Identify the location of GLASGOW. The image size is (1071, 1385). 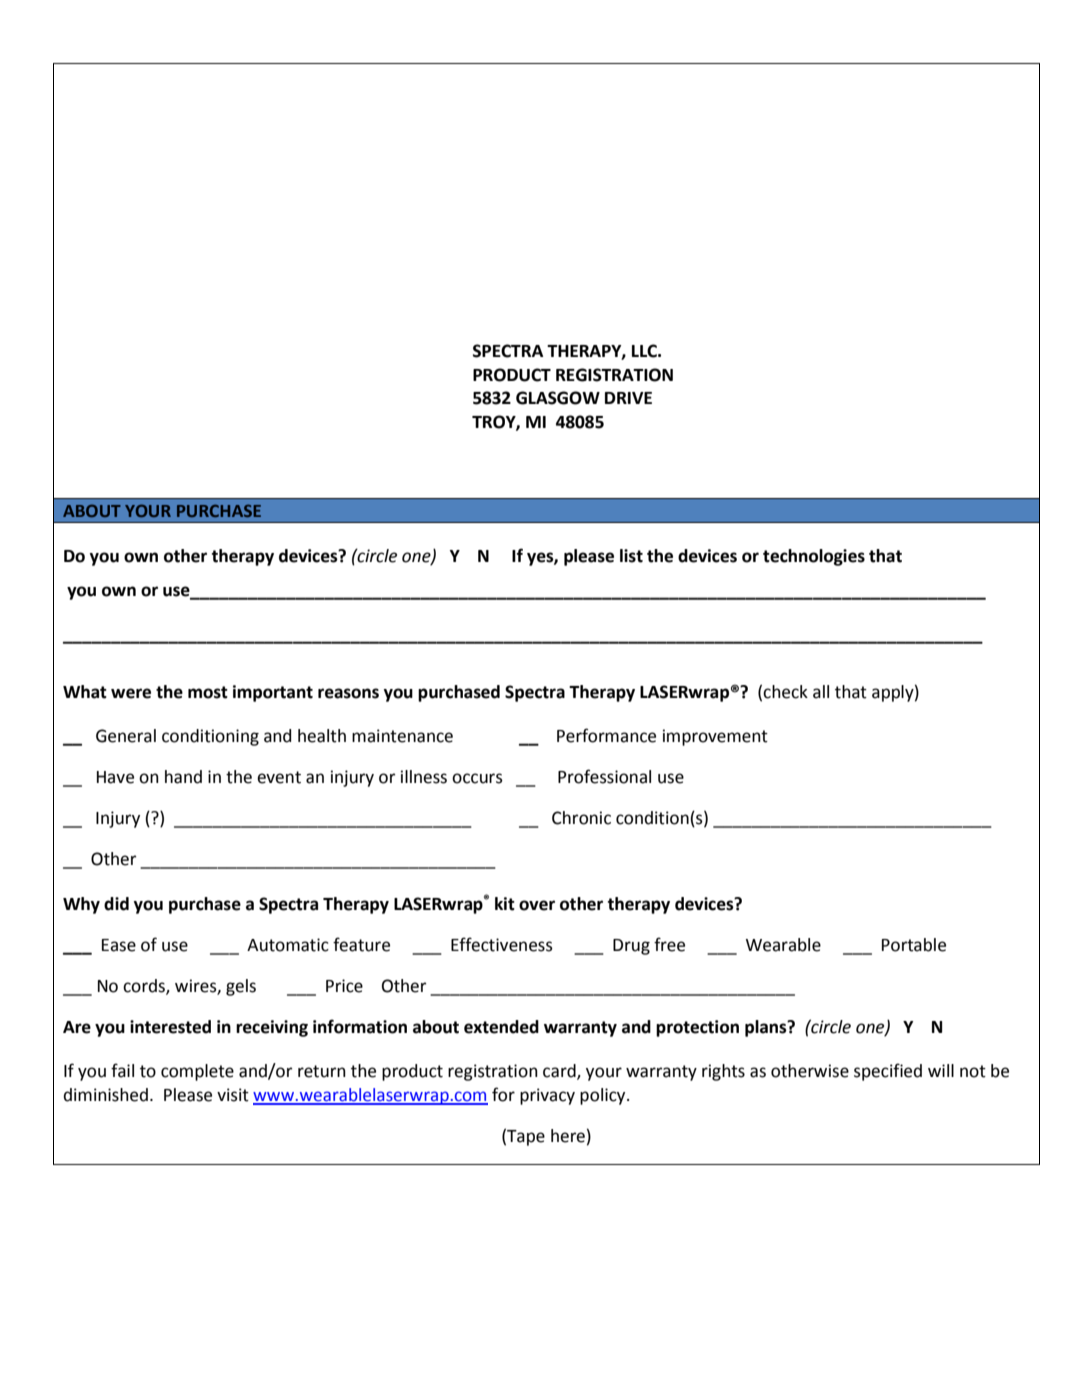
(558, 398).
